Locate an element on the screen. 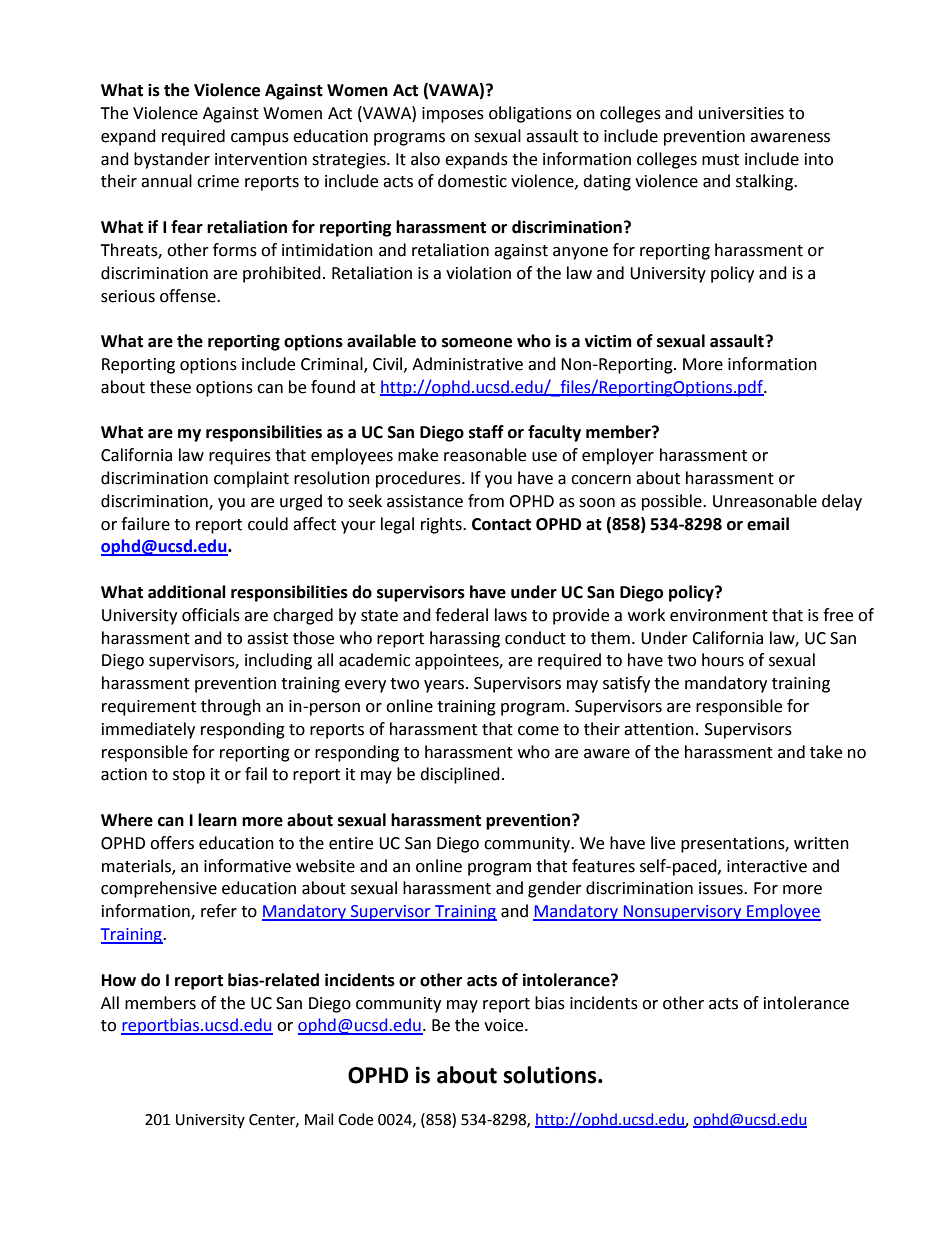 Image resolution: width=952 pixels, height=1233 pixels. bystander is located at coordinates (172, 160).
